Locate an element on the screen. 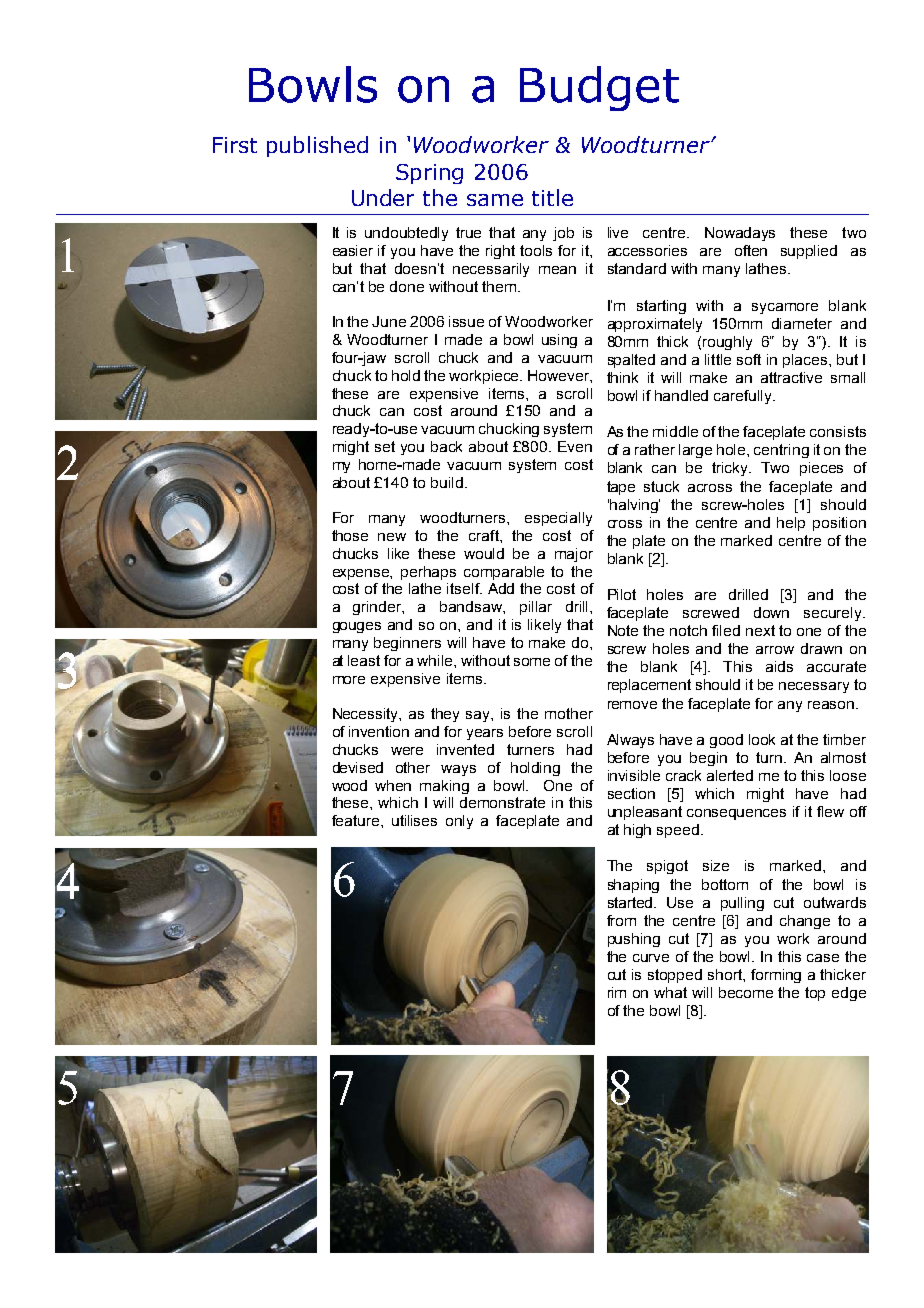 The image size is (924, 1308). Budget is located at coordinates (599, 88).
